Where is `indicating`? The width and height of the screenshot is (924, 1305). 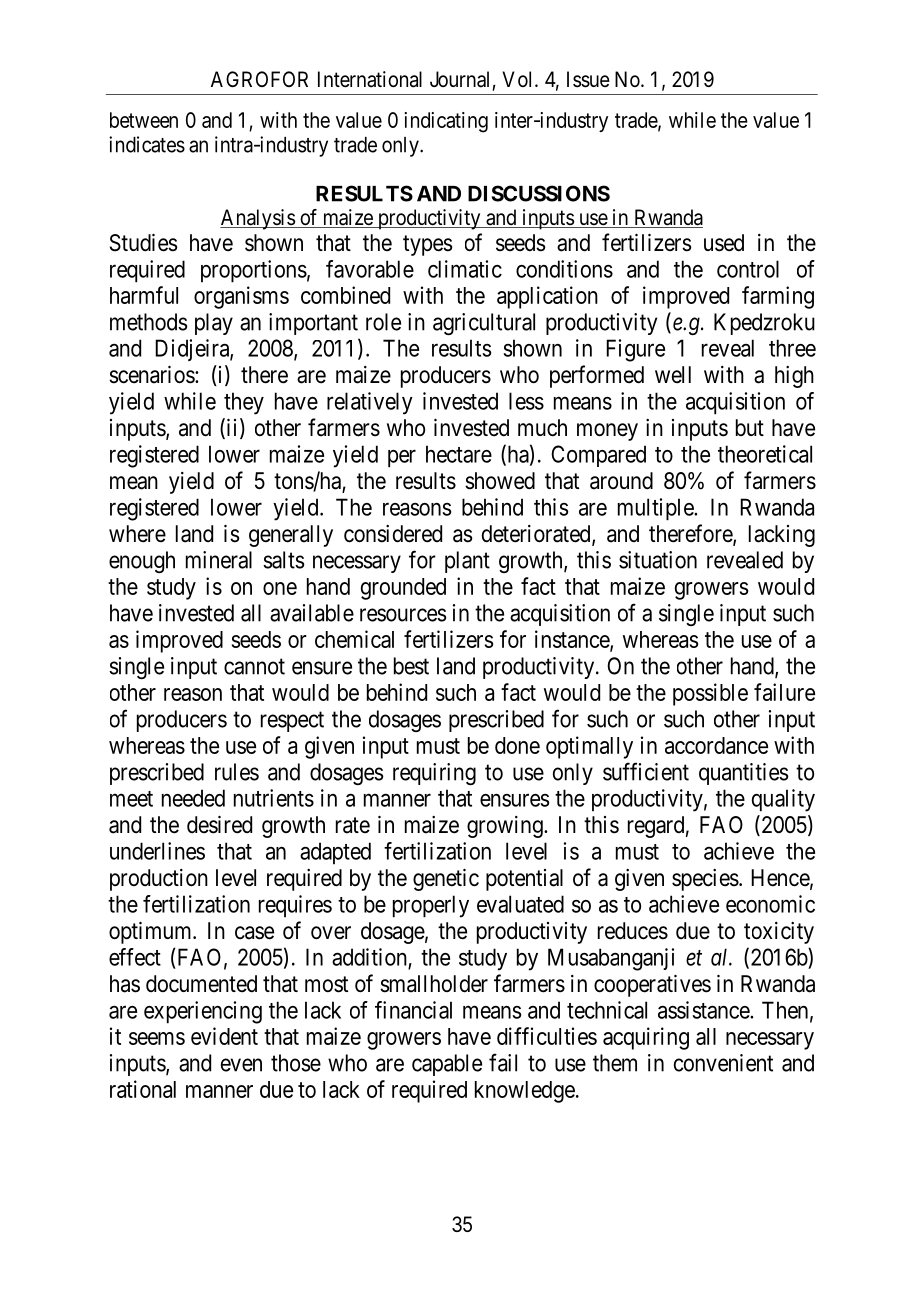
indicating is located at coordinates (446, 122).
